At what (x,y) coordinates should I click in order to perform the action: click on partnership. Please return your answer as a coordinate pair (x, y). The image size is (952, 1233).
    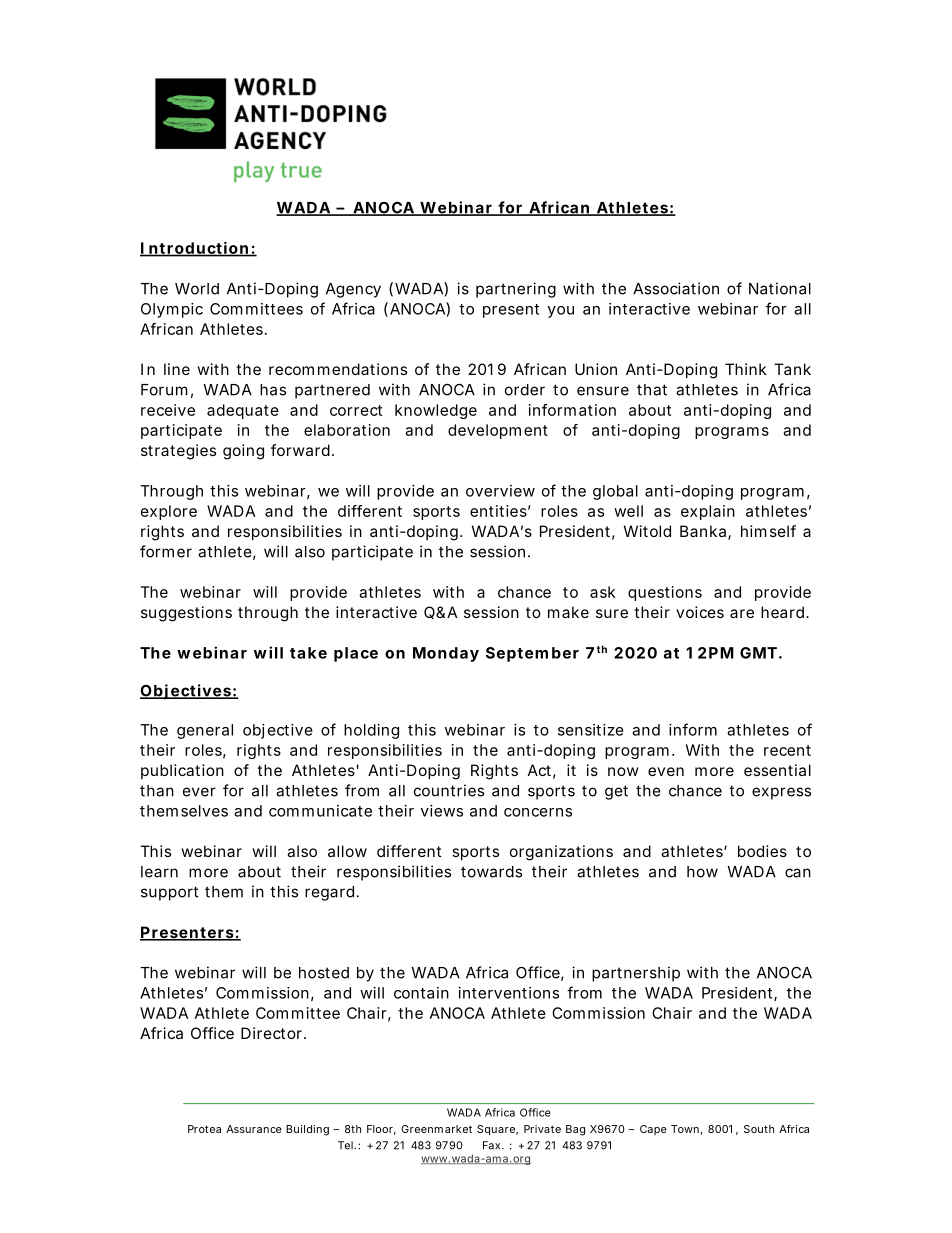
    Looking at the image, I should click on (636, 974).
